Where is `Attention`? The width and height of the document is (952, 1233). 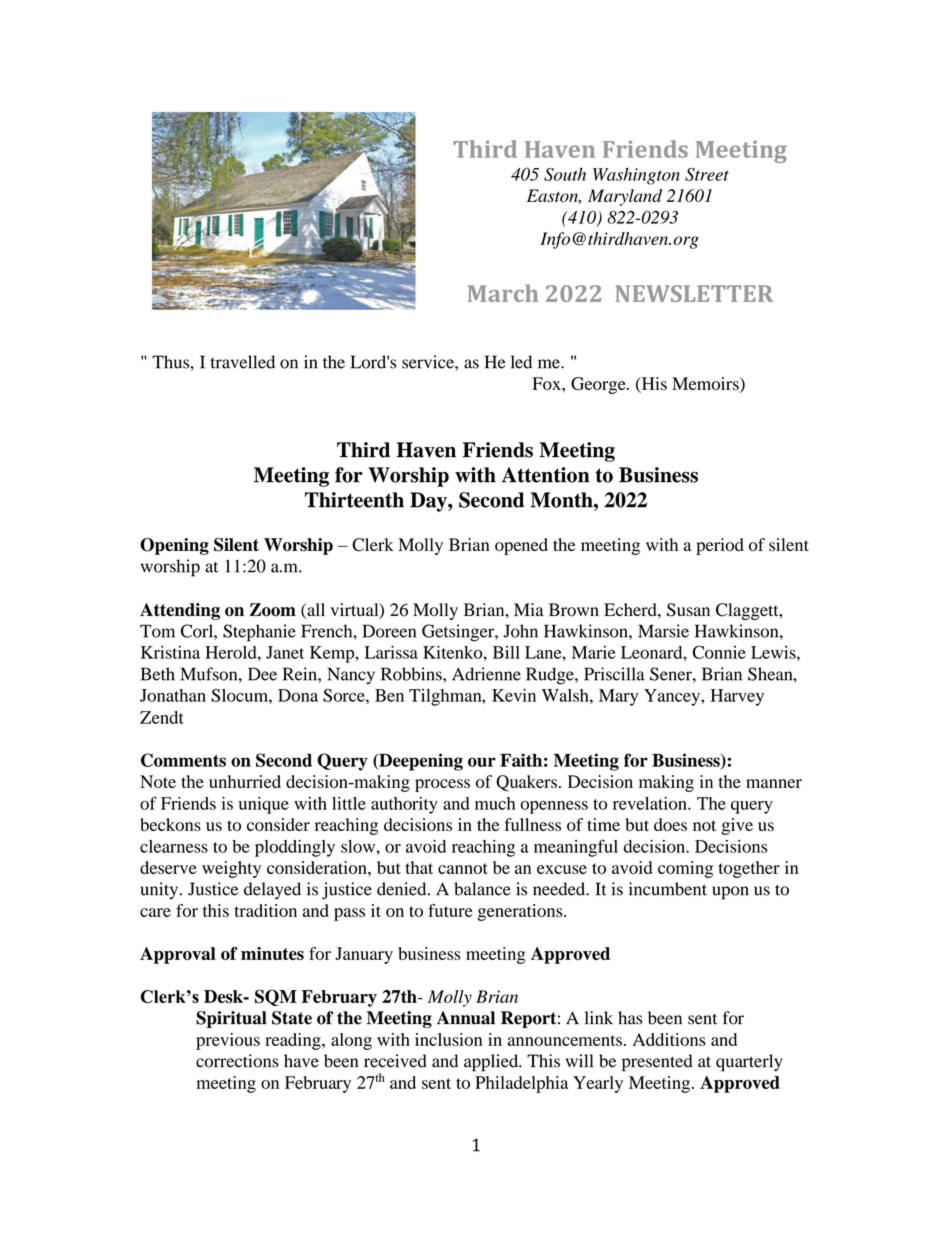 Attention is located at coordinates (546, 475).
